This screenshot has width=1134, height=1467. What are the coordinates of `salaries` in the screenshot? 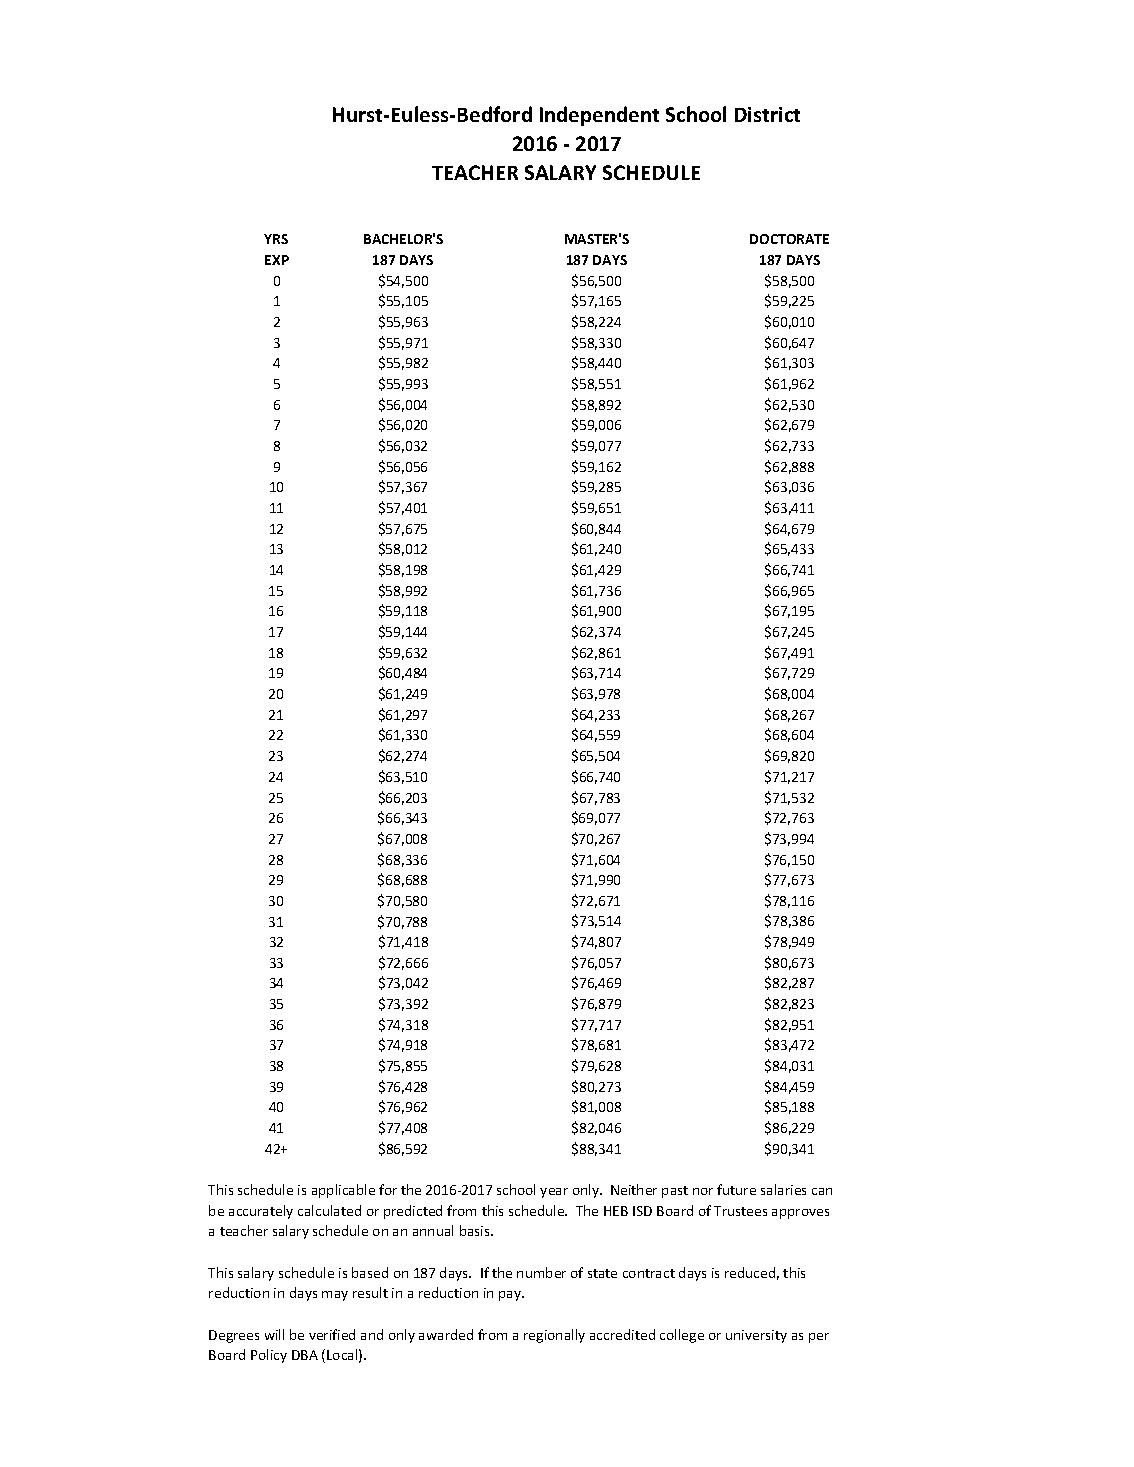 It's located at (783, 1189).
